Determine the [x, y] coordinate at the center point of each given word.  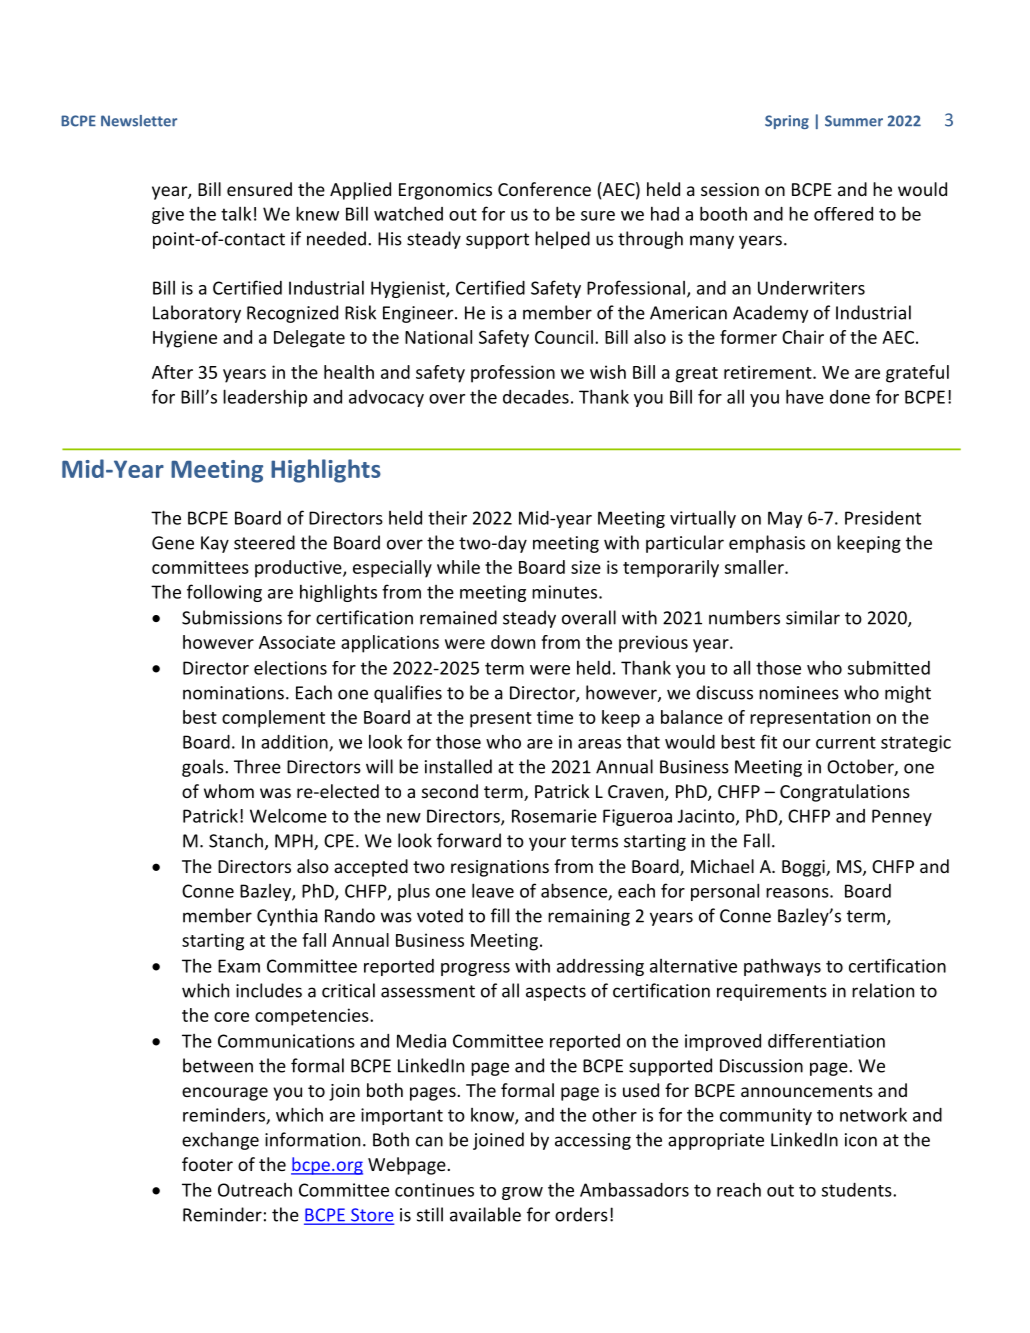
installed [458, 766]
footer [207, 1164]
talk [236, 213]
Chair [803, 337]
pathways [782, 967]
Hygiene [185, 339]
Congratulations [845, 793]
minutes [566, 592]
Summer [854, 121]
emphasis [767, 544]
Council [564, 337]
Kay [215, 544]
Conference [544, 189]
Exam [239, 966]
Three [257, 766]
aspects [556, 993]
